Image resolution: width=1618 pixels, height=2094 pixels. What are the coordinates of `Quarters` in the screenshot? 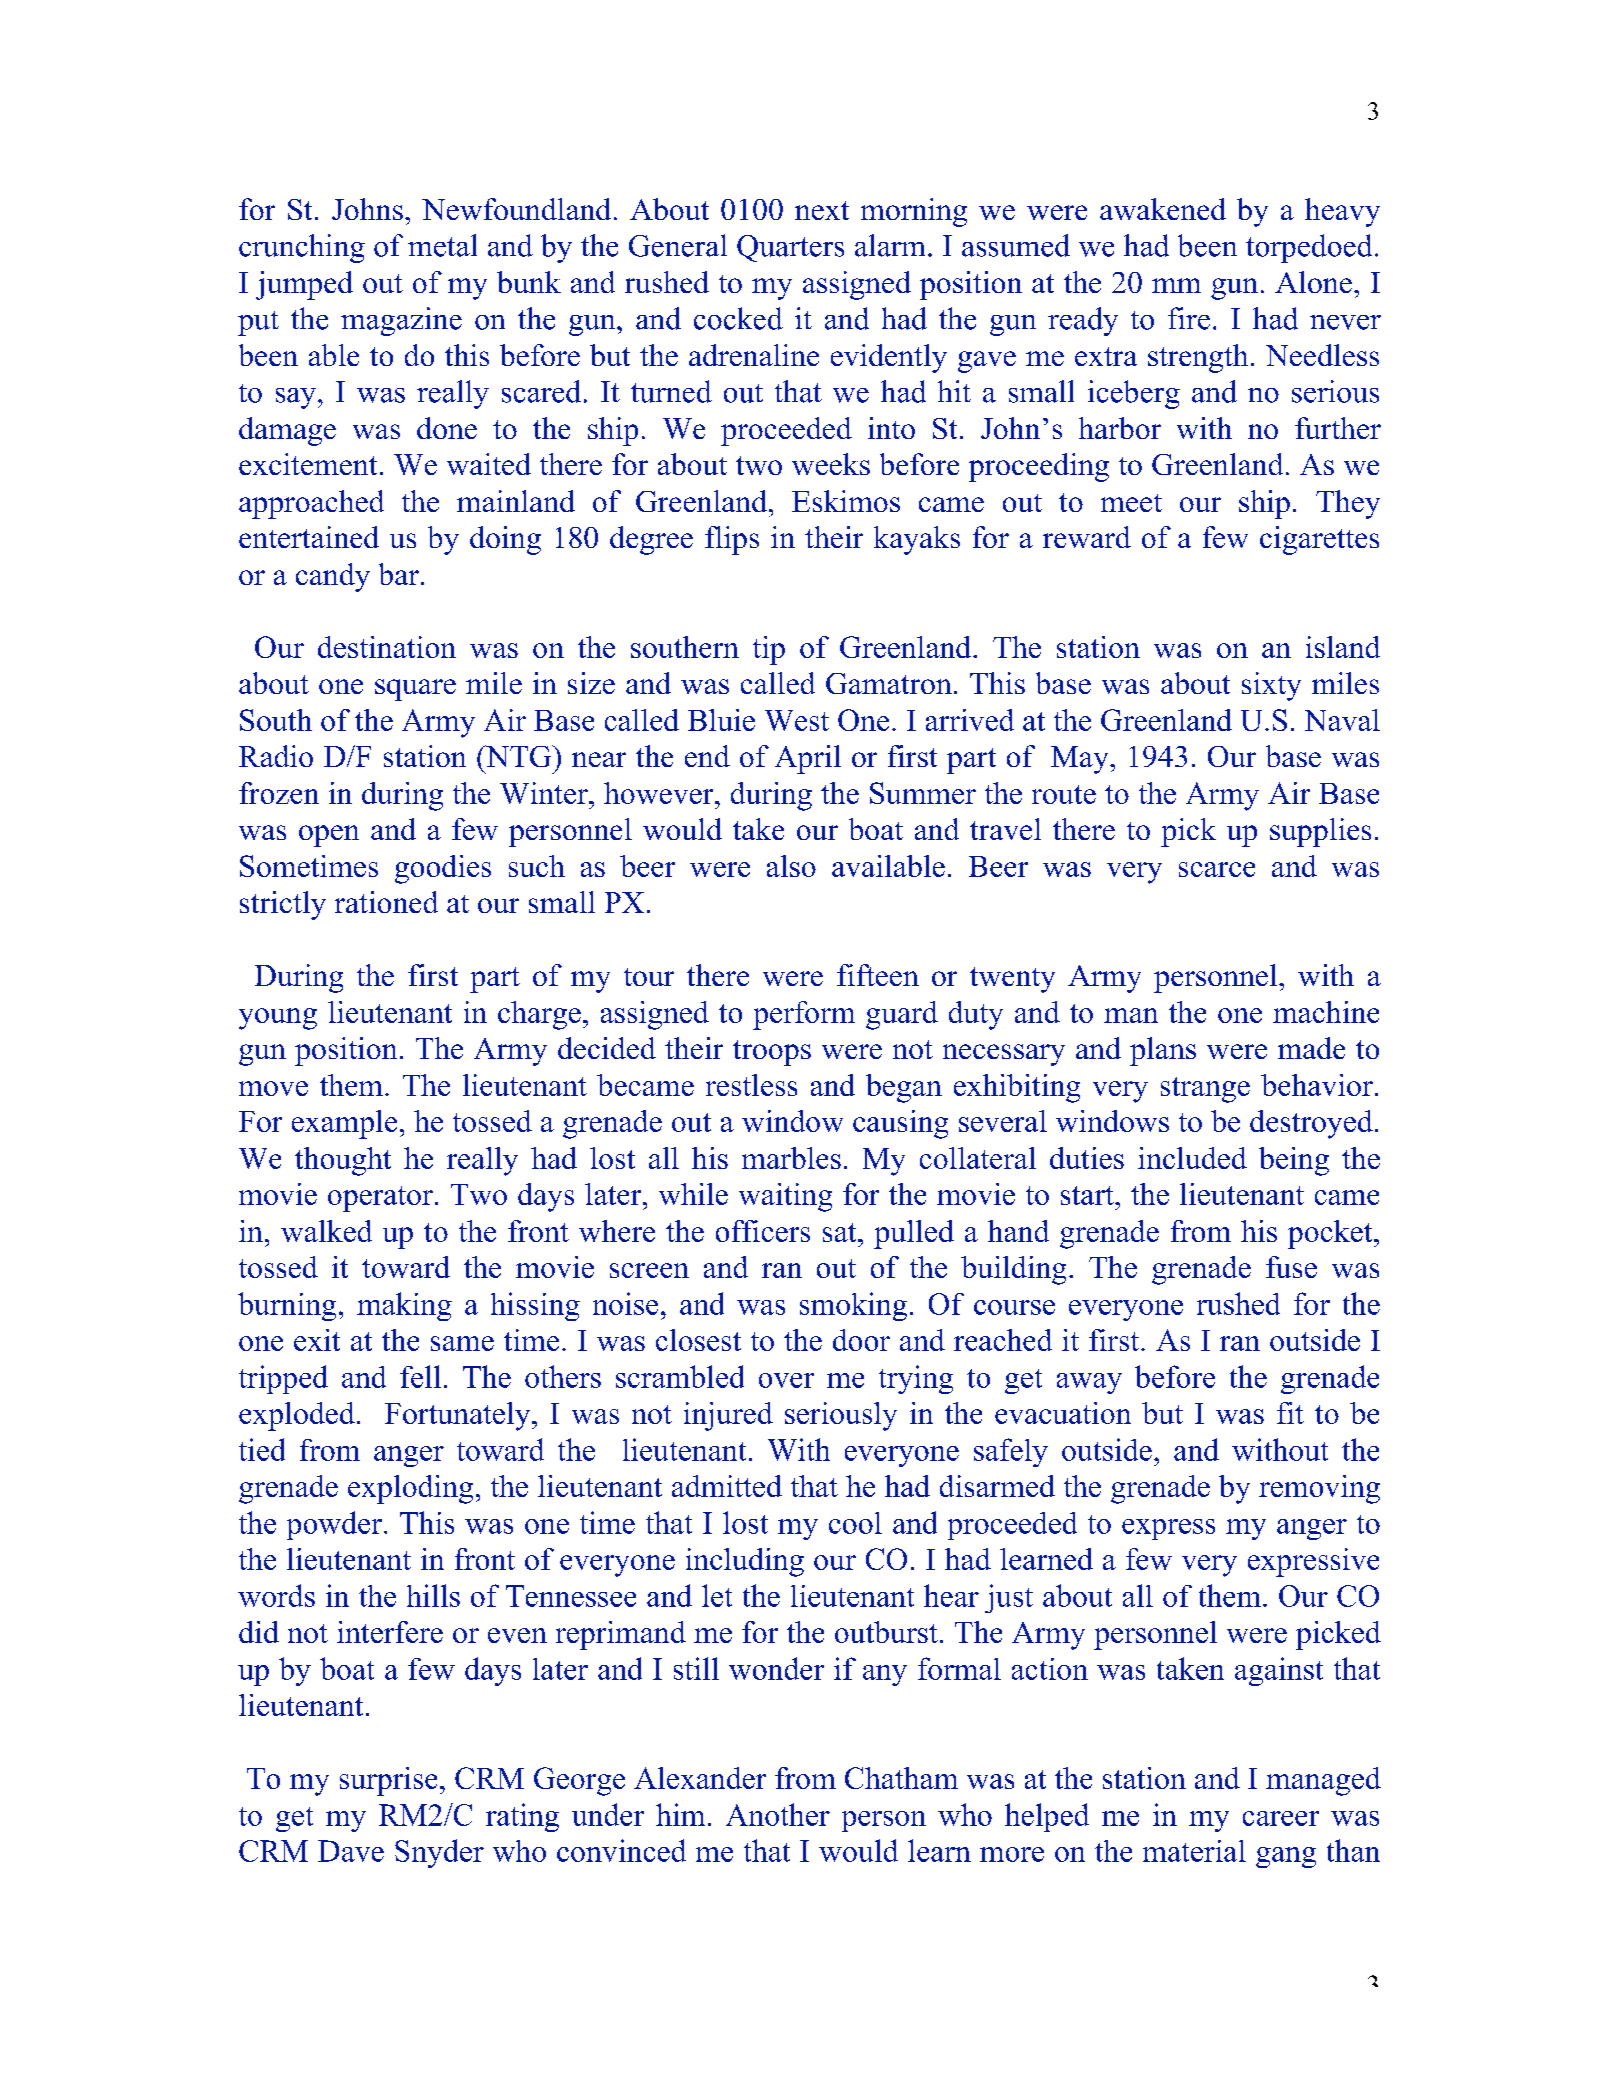 It's located at (790, 248).
